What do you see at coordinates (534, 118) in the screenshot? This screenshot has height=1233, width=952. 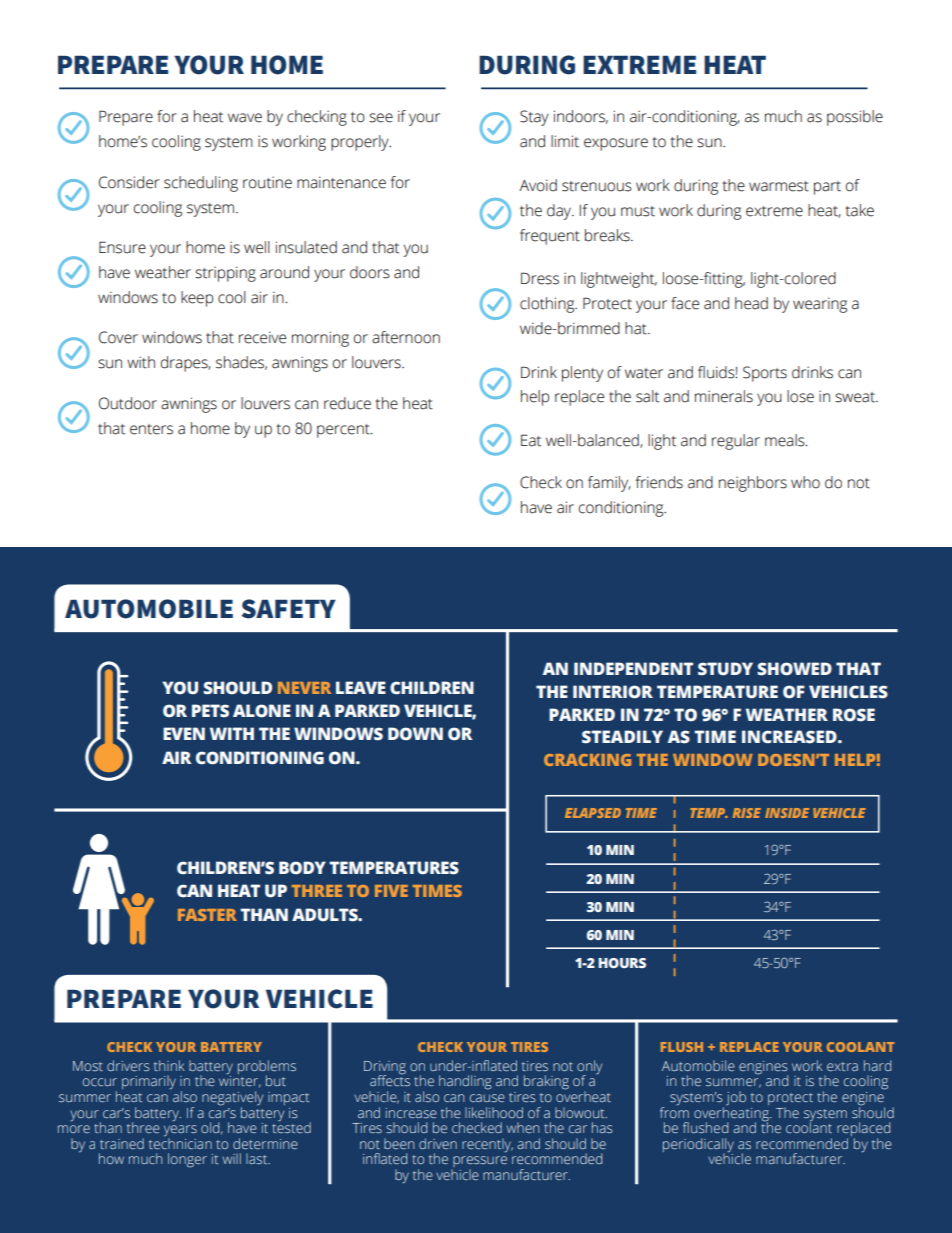 I see `Stay` at bounding box center [534, 118].
